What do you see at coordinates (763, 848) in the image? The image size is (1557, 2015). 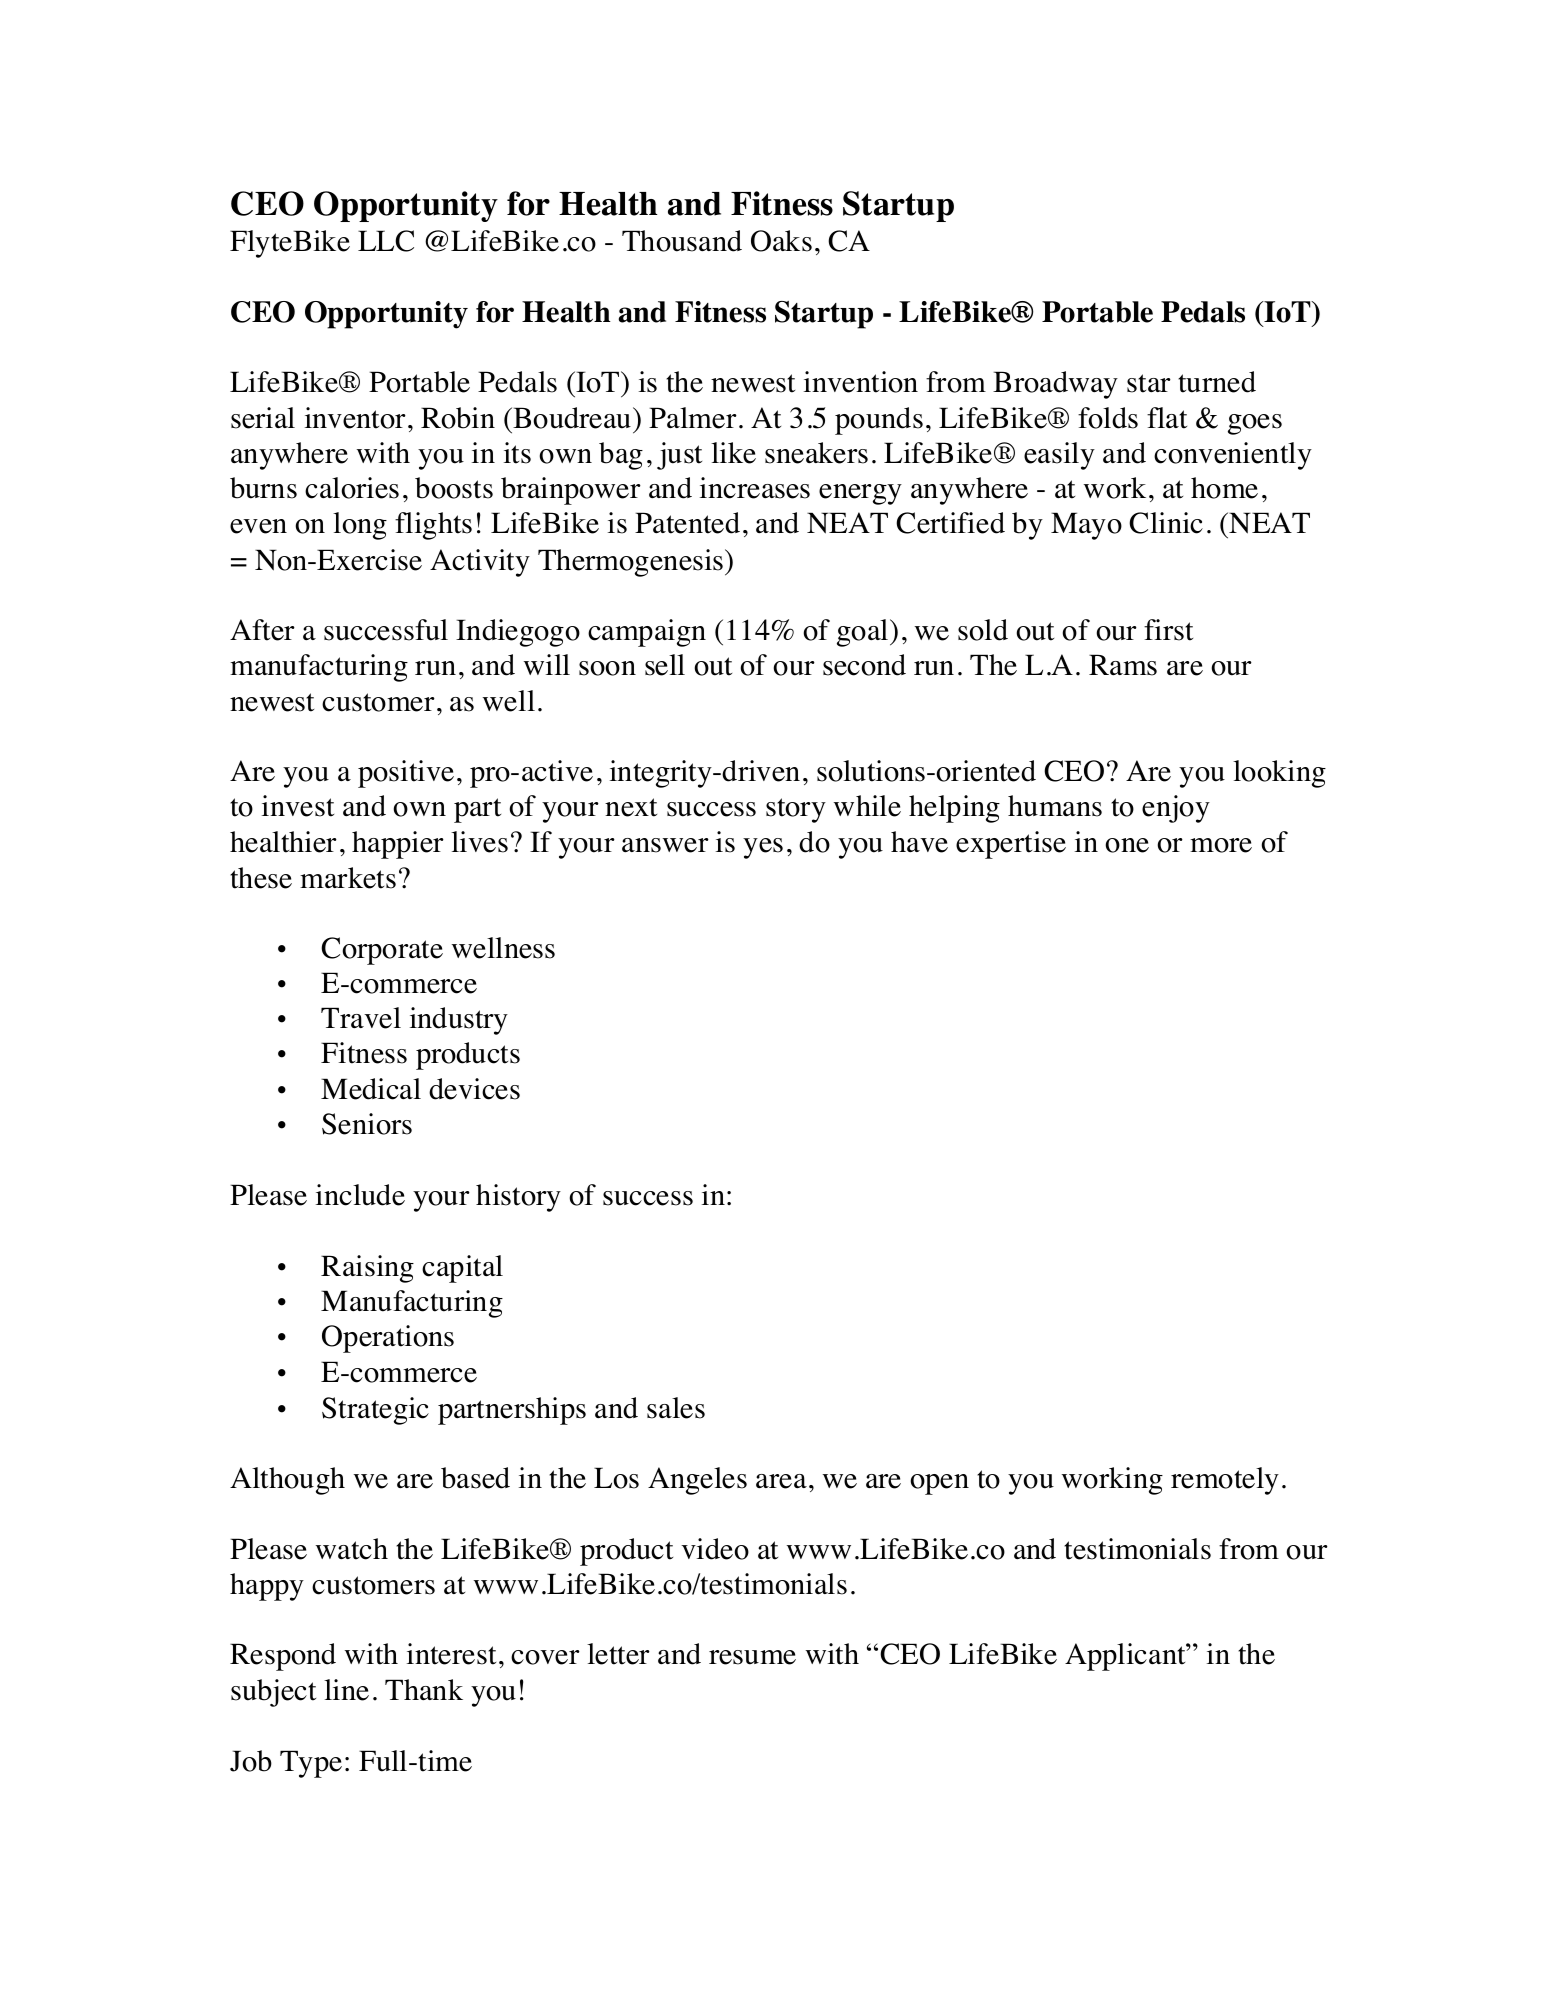 I see `yes` at bounding box center [763, 848].
